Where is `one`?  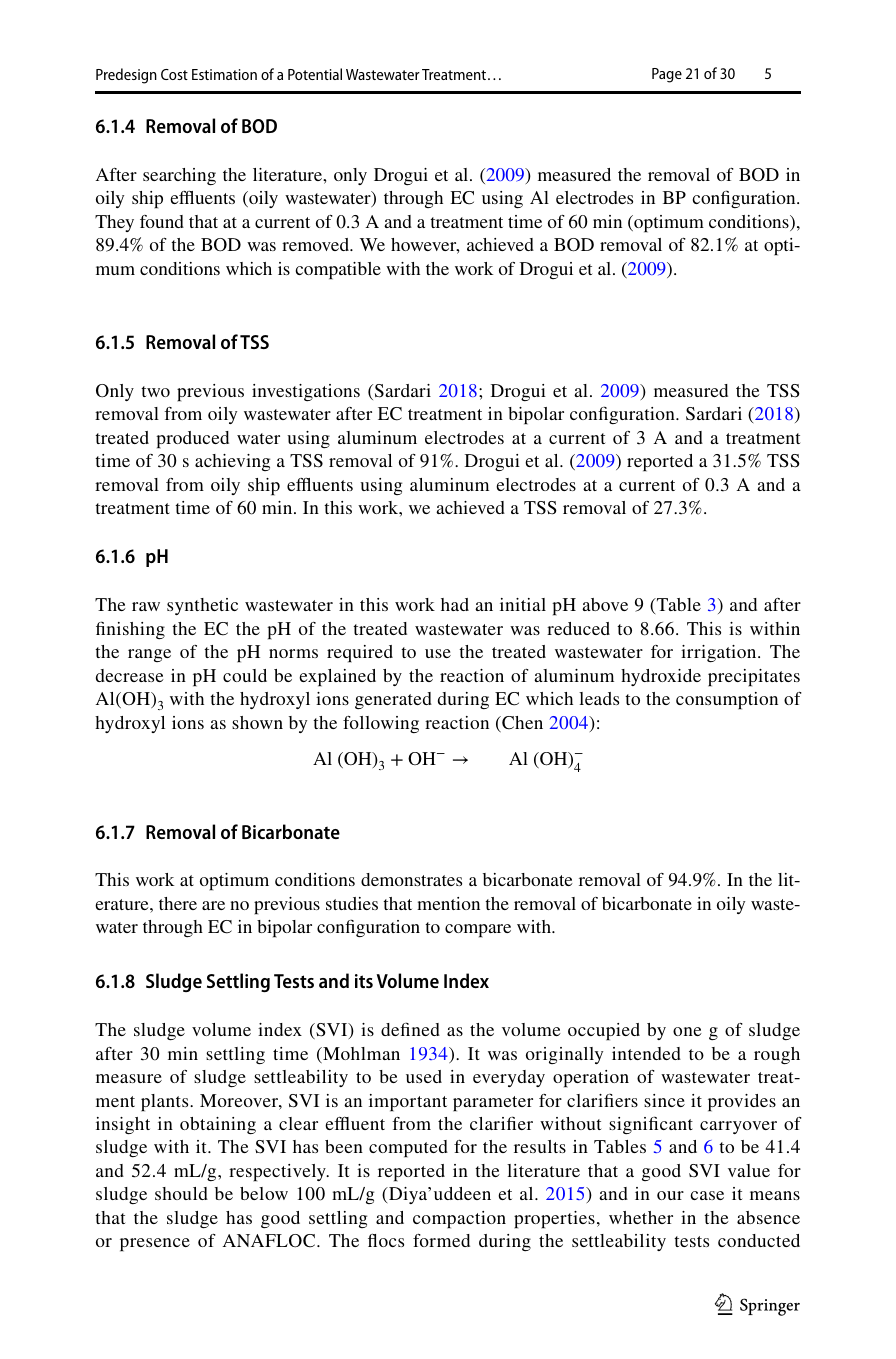 one is located at coordinates (687, 1031).
